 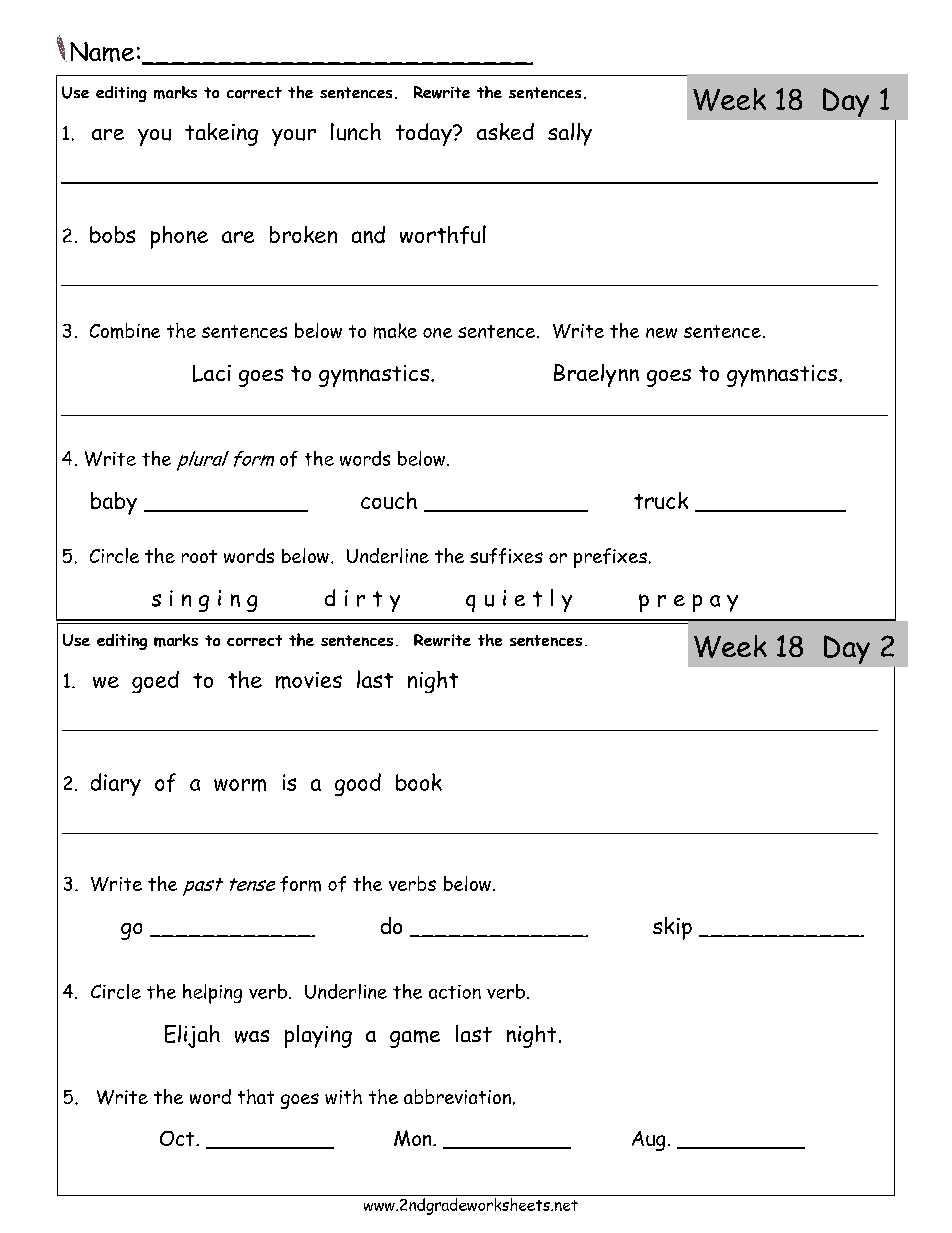 I want to click on new, so click(x=661, y=333).
